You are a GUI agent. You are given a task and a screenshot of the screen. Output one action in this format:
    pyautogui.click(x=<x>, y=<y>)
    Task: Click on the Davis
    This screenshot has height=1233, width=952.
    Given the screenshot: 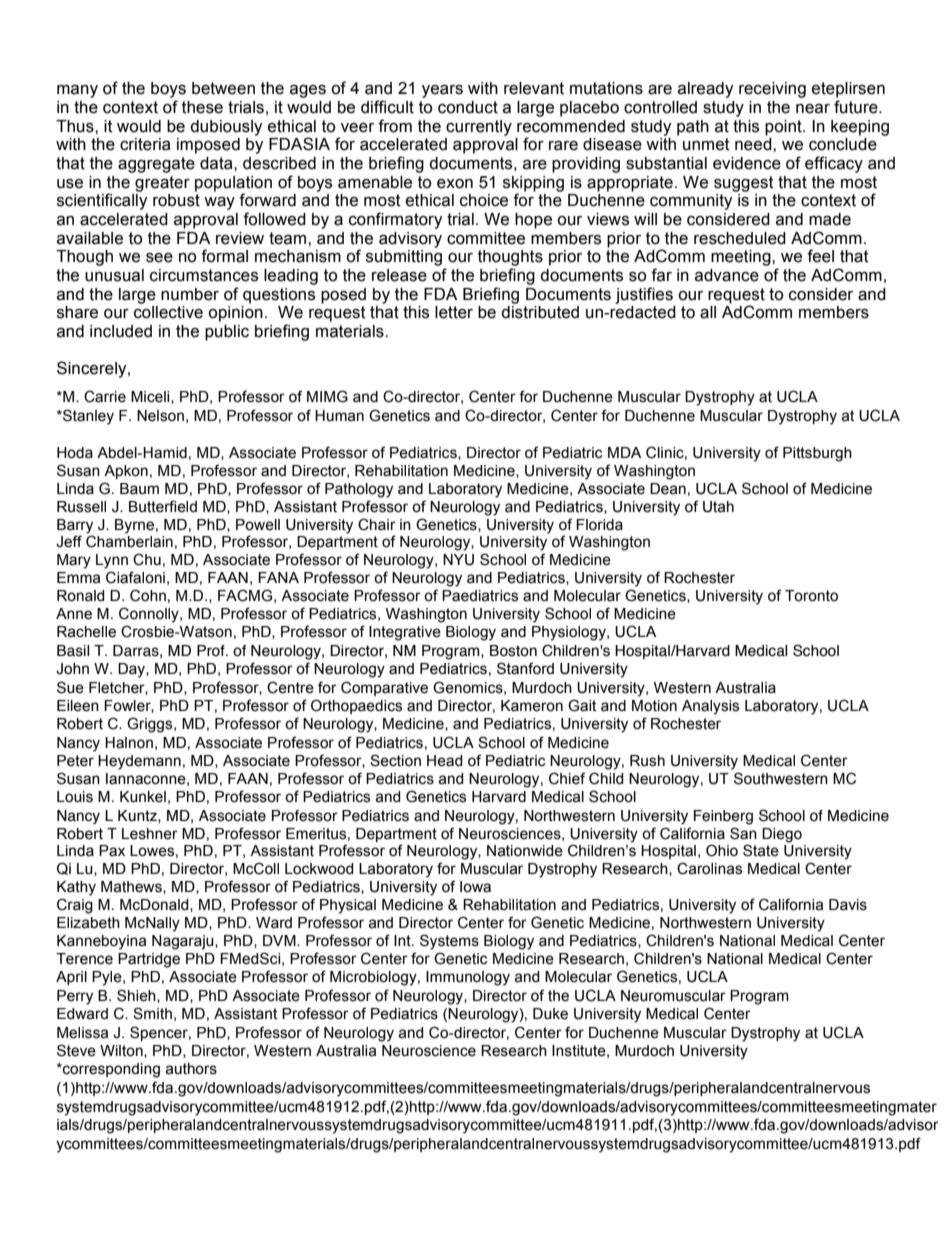 What is the action you would take?
    pyautogui.click(x=848, y=905)
